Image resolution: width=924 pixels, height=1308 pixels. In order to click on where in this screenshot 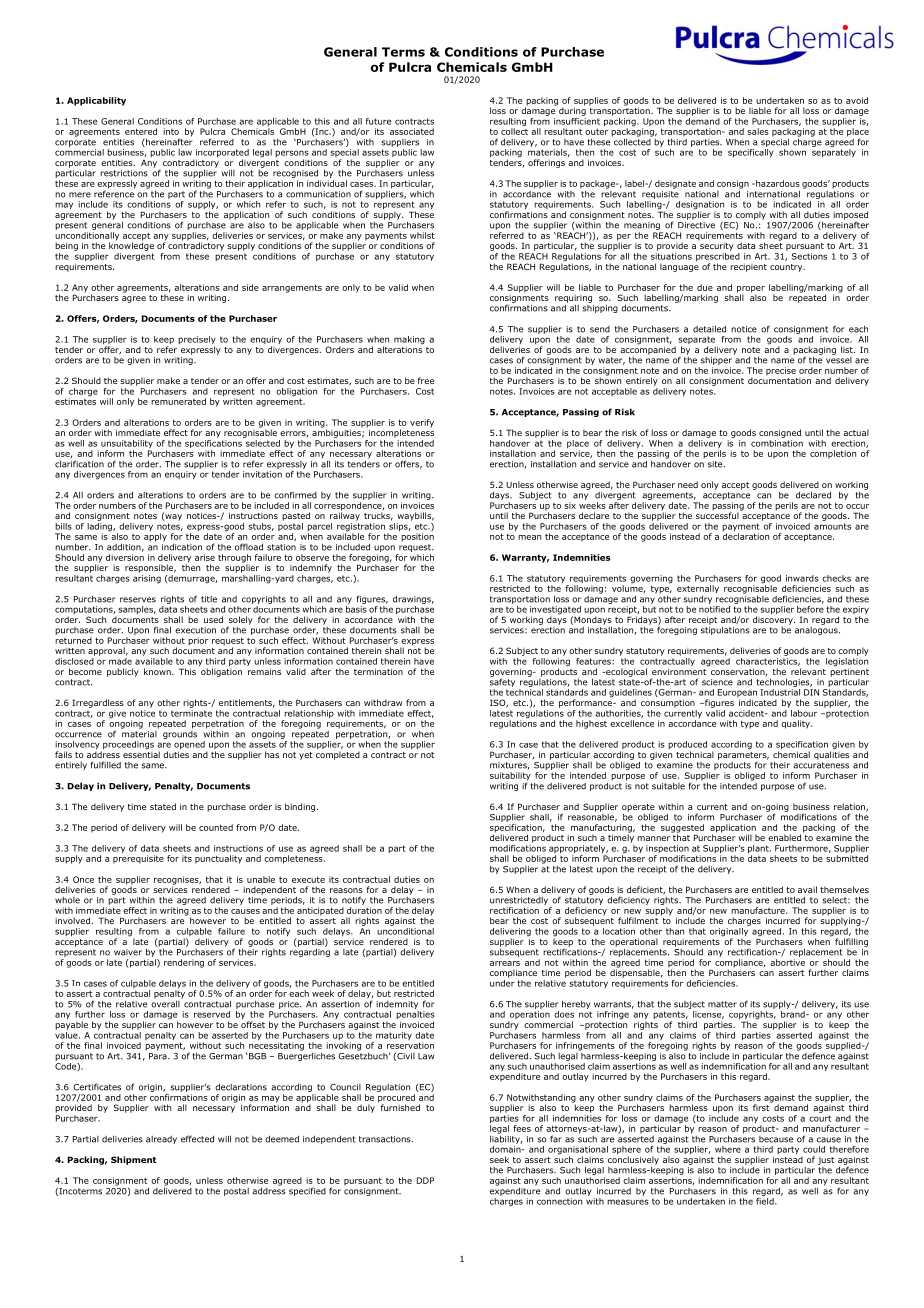, I will do `click(728, 1149)`.
